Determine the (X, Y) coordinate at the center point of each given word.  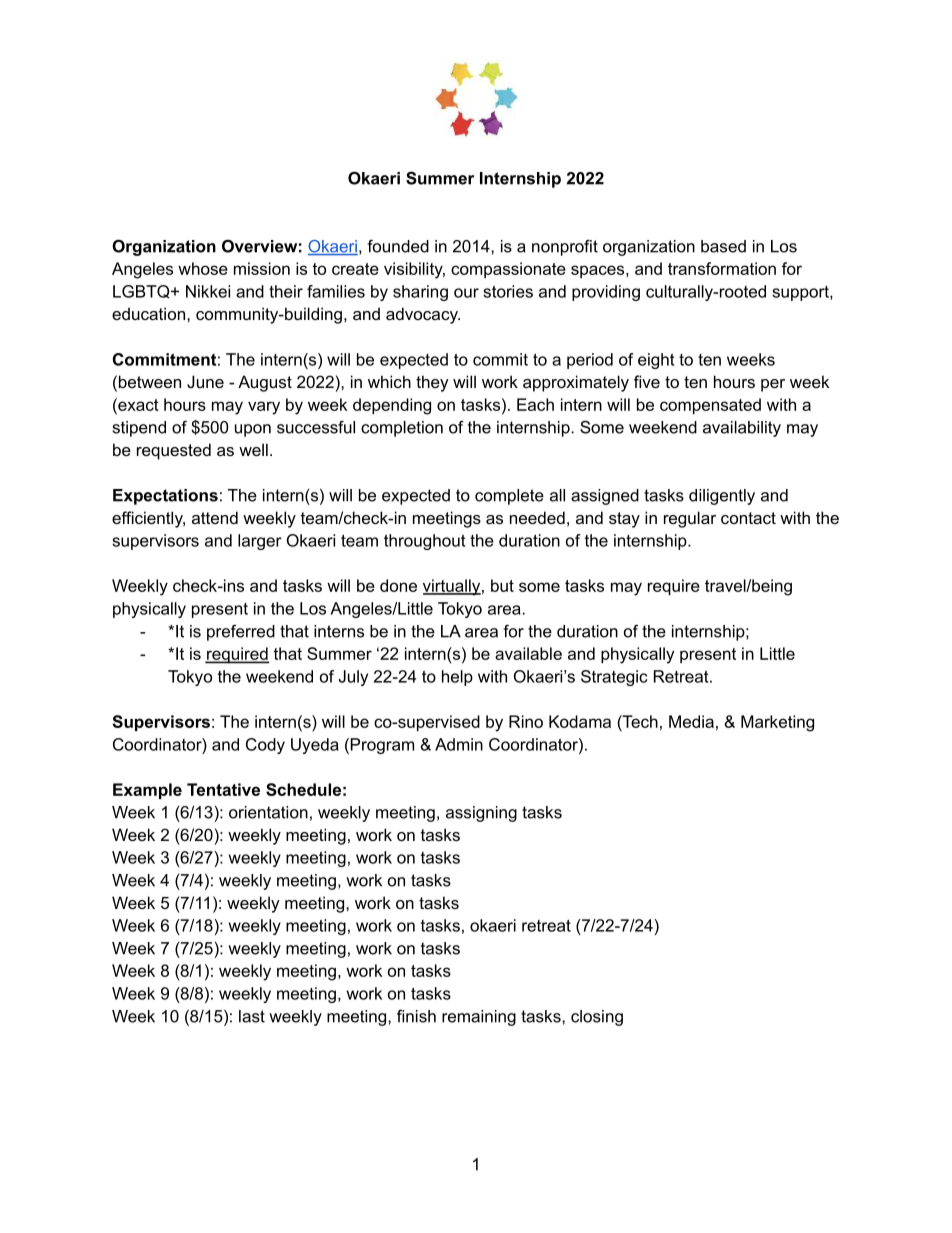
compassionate (508, 270)
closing (597, 1018)
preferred (241, 633)
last (252, 1016)
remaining (479, 1018)
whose (203, 268)
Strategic (614, 678)
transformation (722, 268)
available (528, 653)
